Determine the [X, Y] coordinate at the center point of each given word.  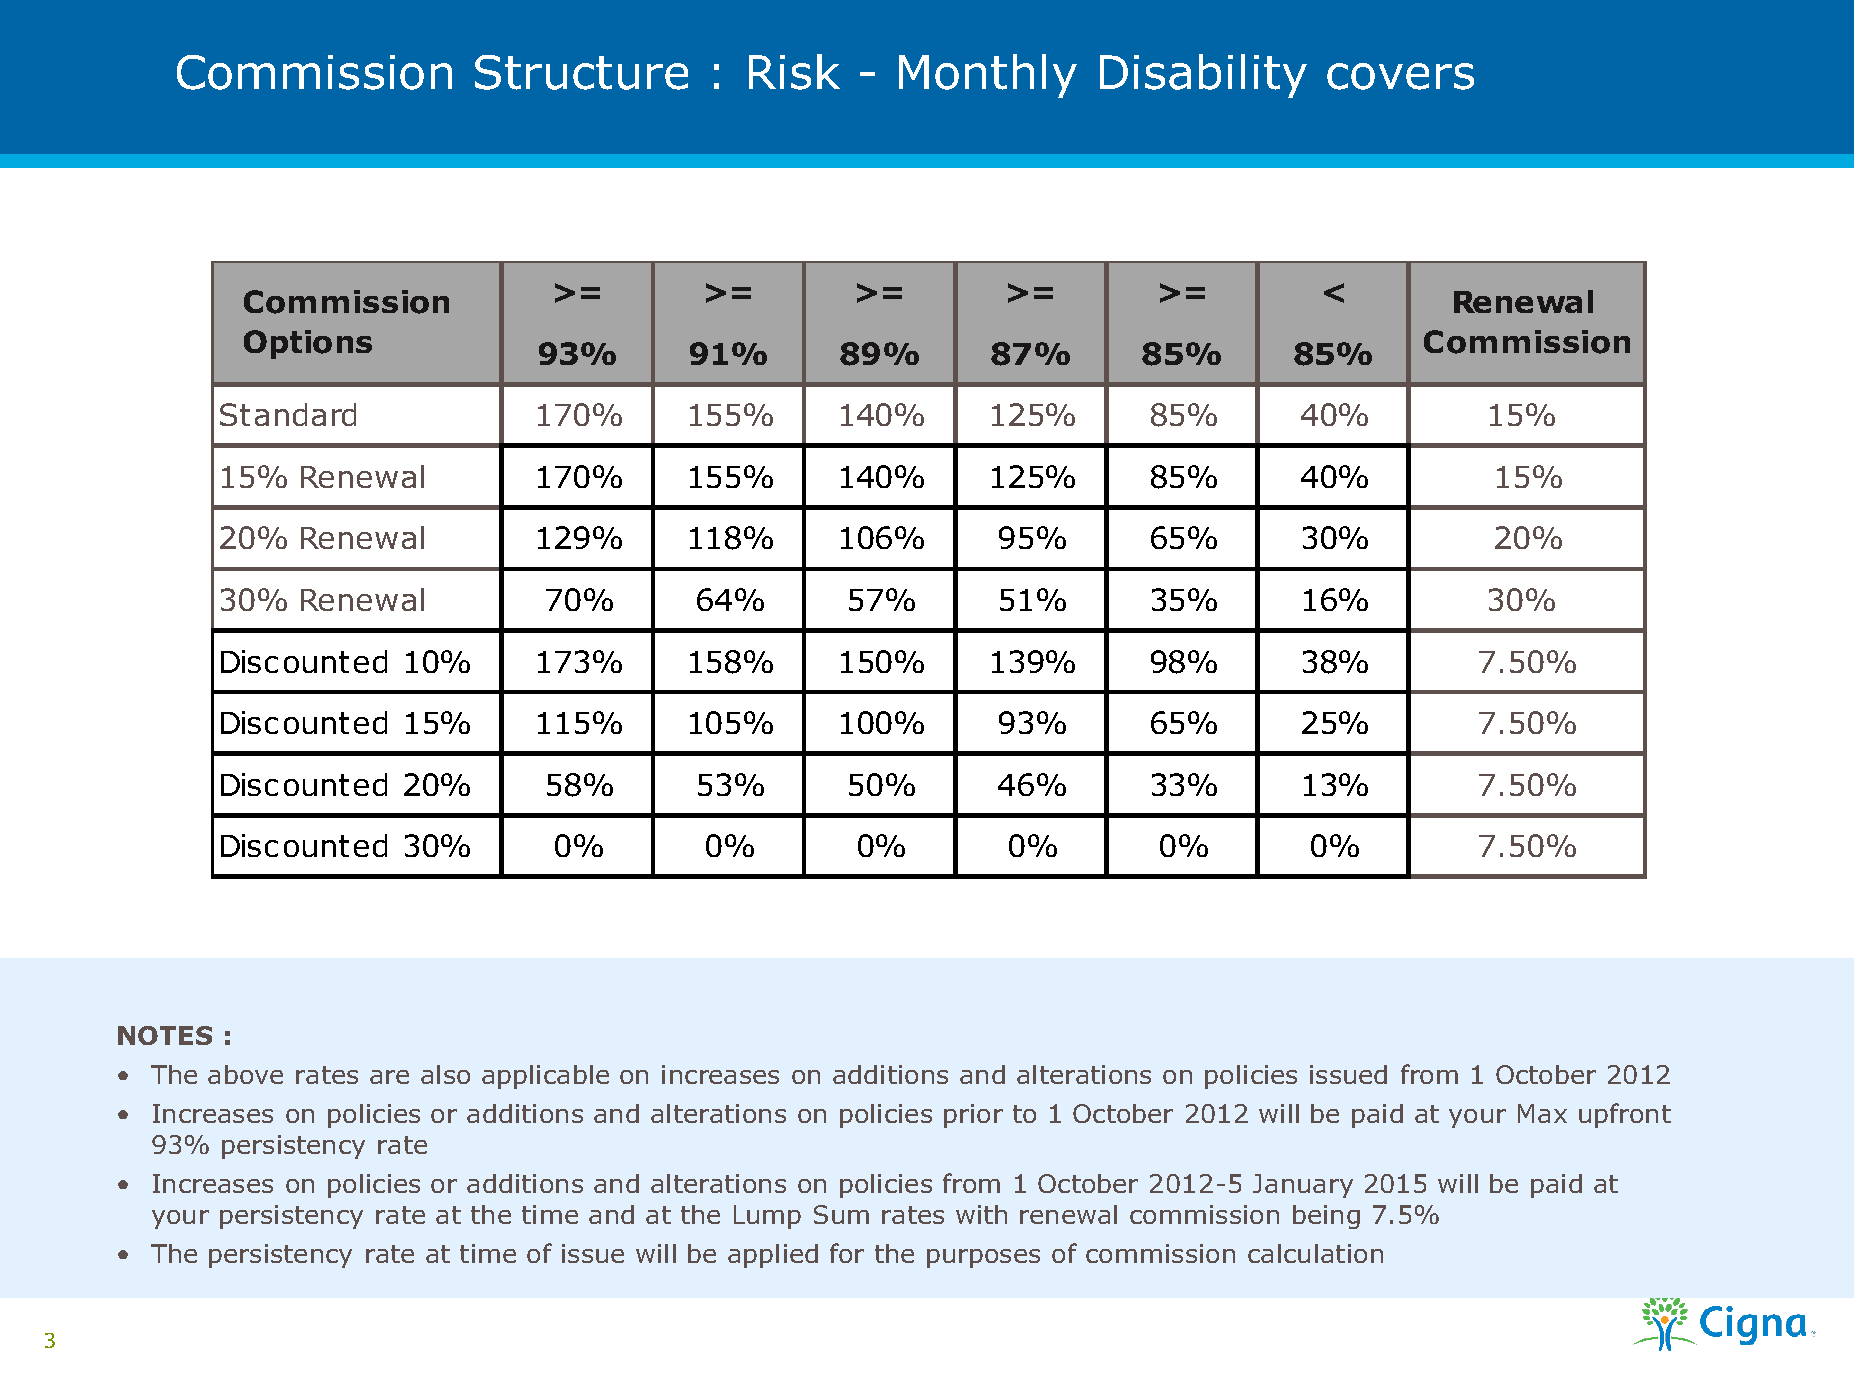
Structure [581, 72]
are [389, 1077]
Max [1542, 1113]
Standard [288, 414]
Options [308, 344]
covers [1400, 76]
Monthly [988, 76]
